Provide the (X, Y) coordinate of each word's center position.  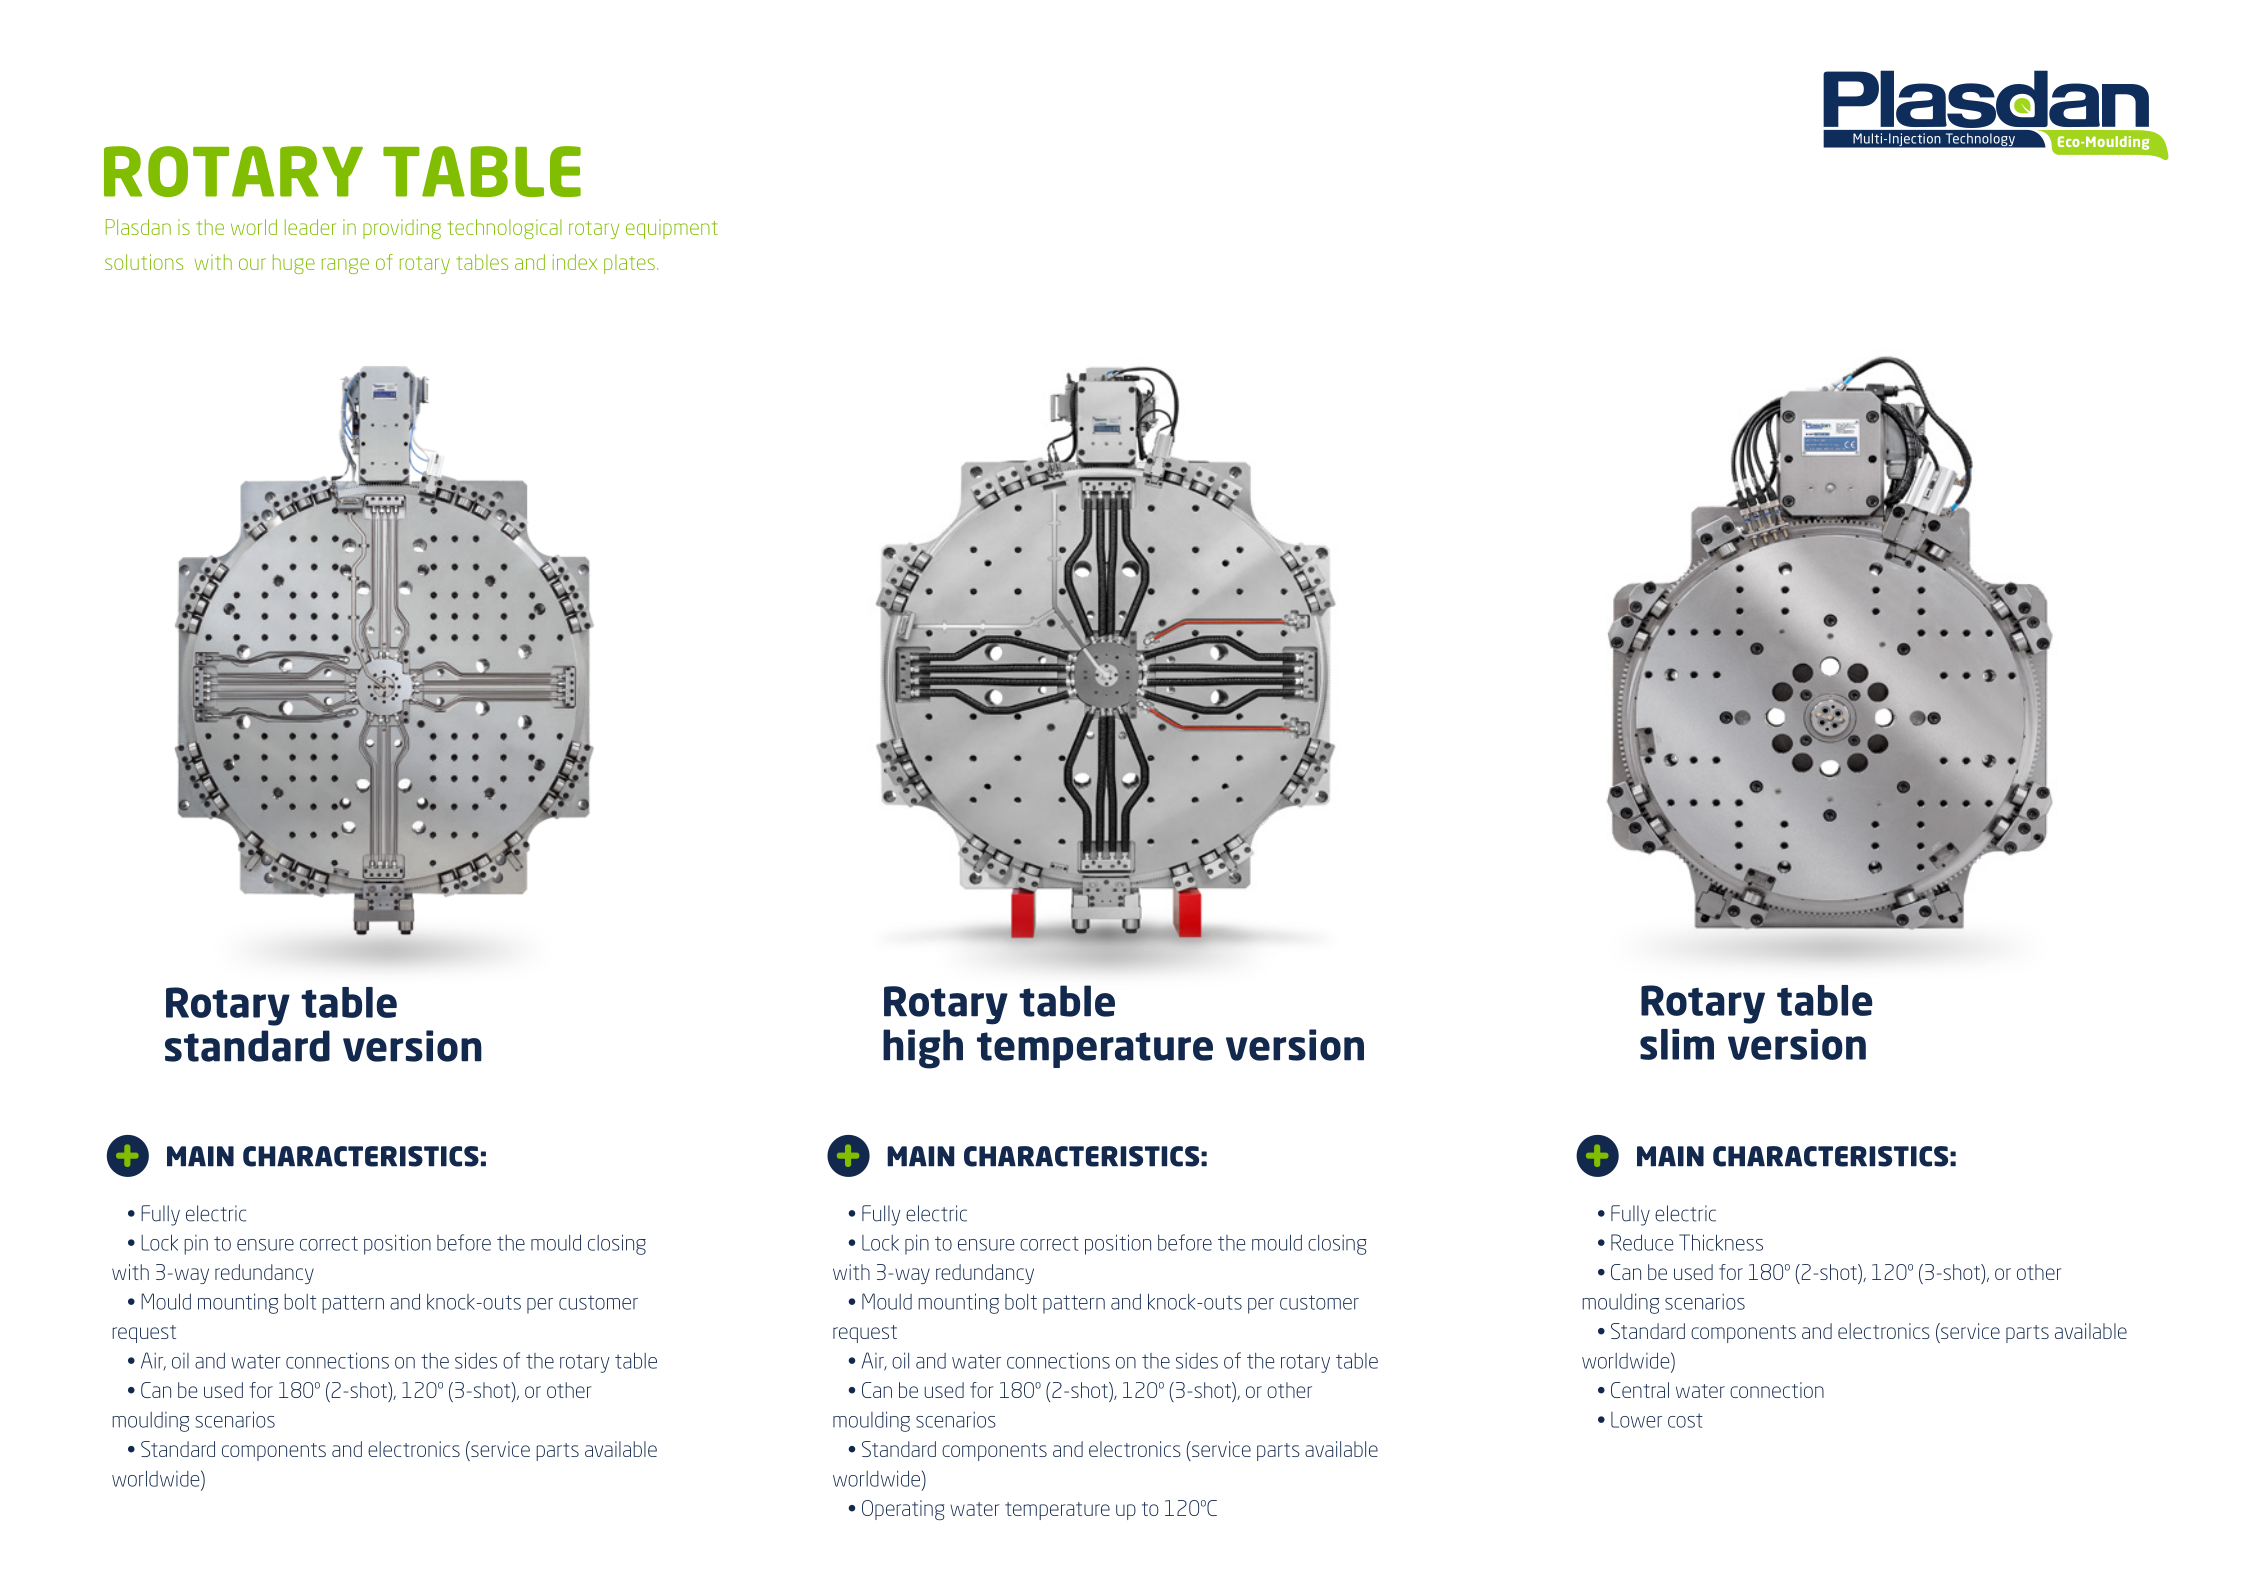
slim (1677, 1044)
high (923, 1049)
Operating (903, 1510)
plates (629, 264)
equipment (672, 229)
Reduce (1642, 1242)
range (345, 266)
